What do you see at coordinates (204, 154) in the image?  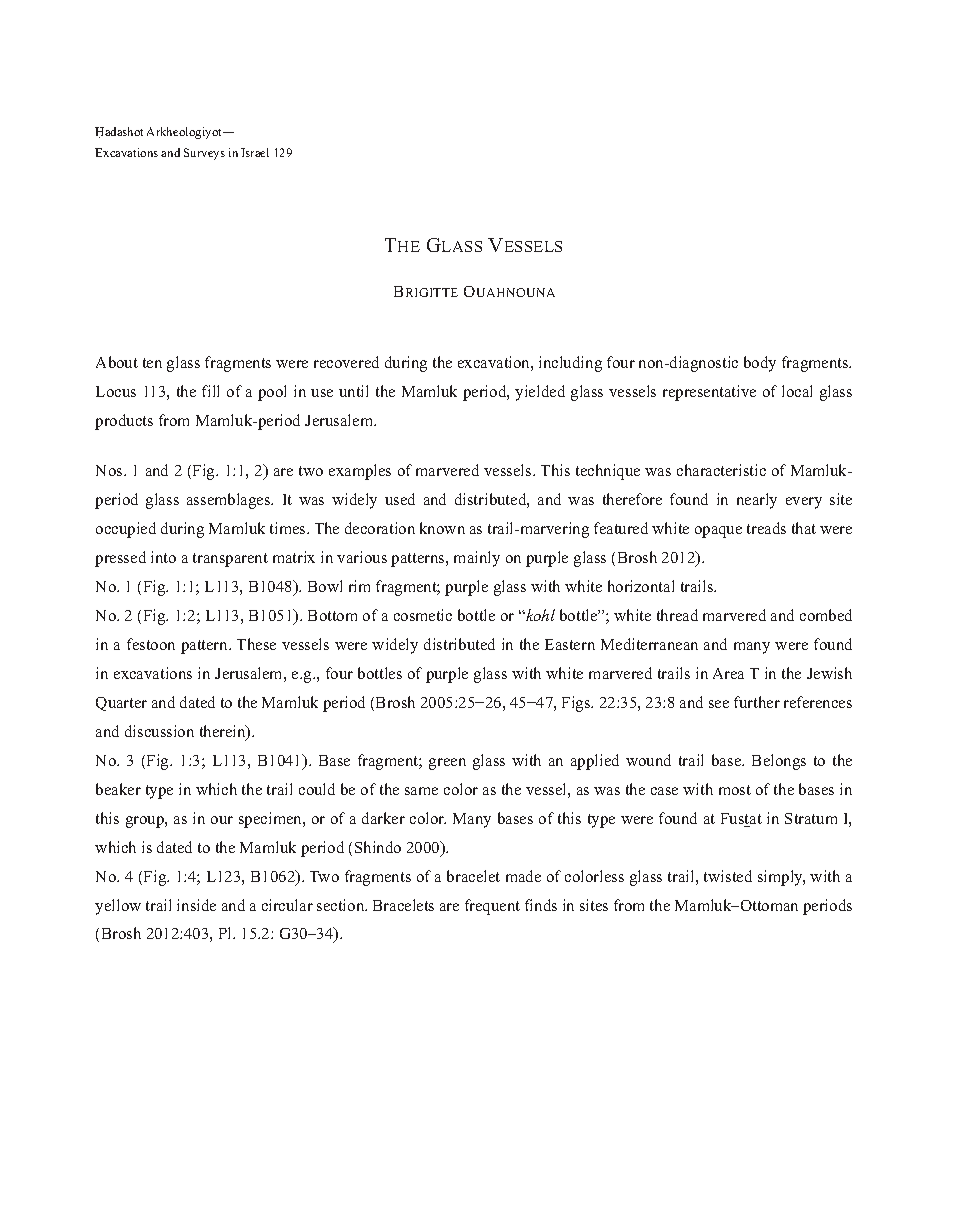 I see `Surveys` at bounding box center [204, 154].
